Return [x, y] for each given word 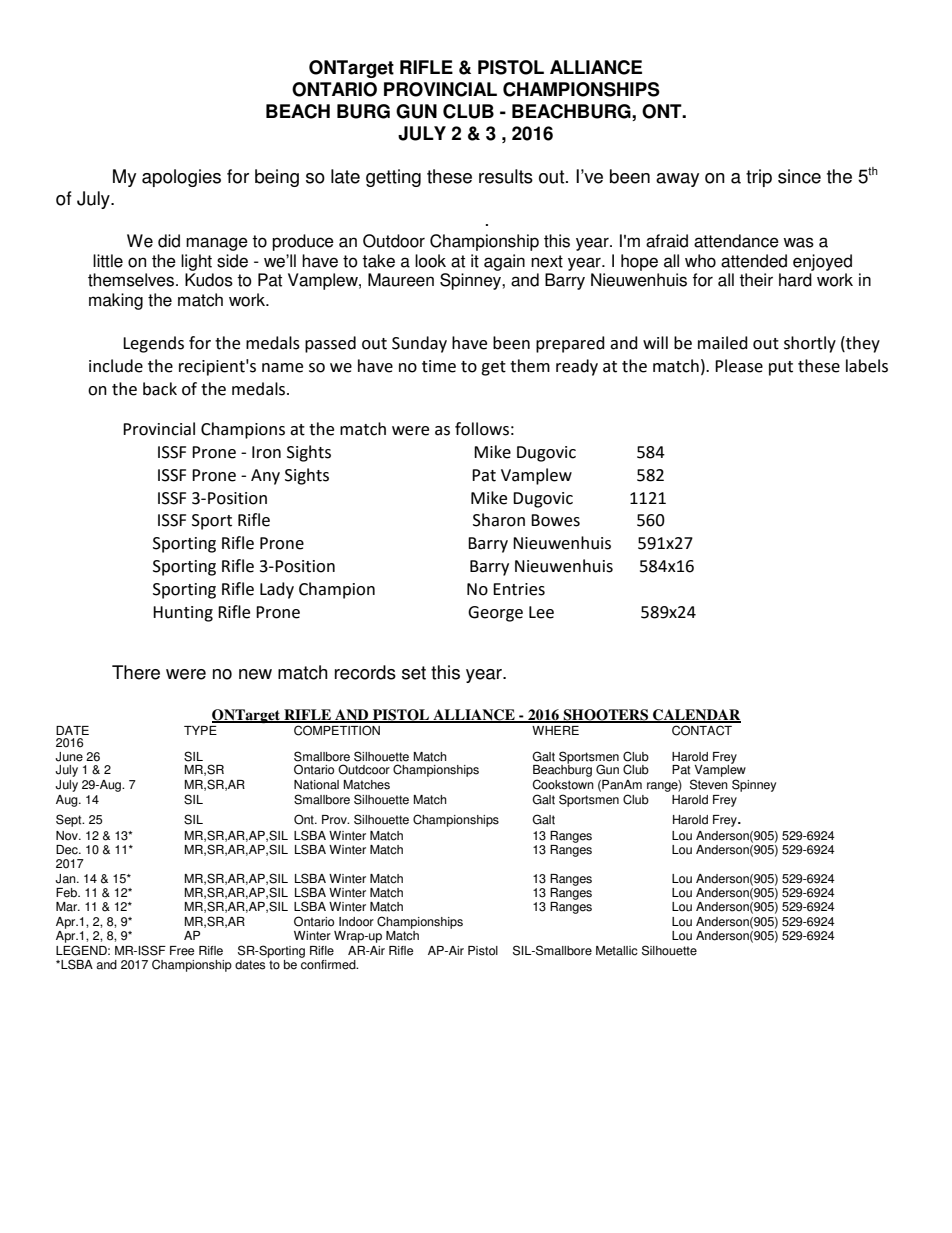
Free [182, 951]
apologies [181, 178]
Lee [541, 612]
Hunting [183, 614]
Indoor [356, 922]
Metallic [617, 951]
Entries [519, 589]
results [506, 176]
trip [759, 178]
